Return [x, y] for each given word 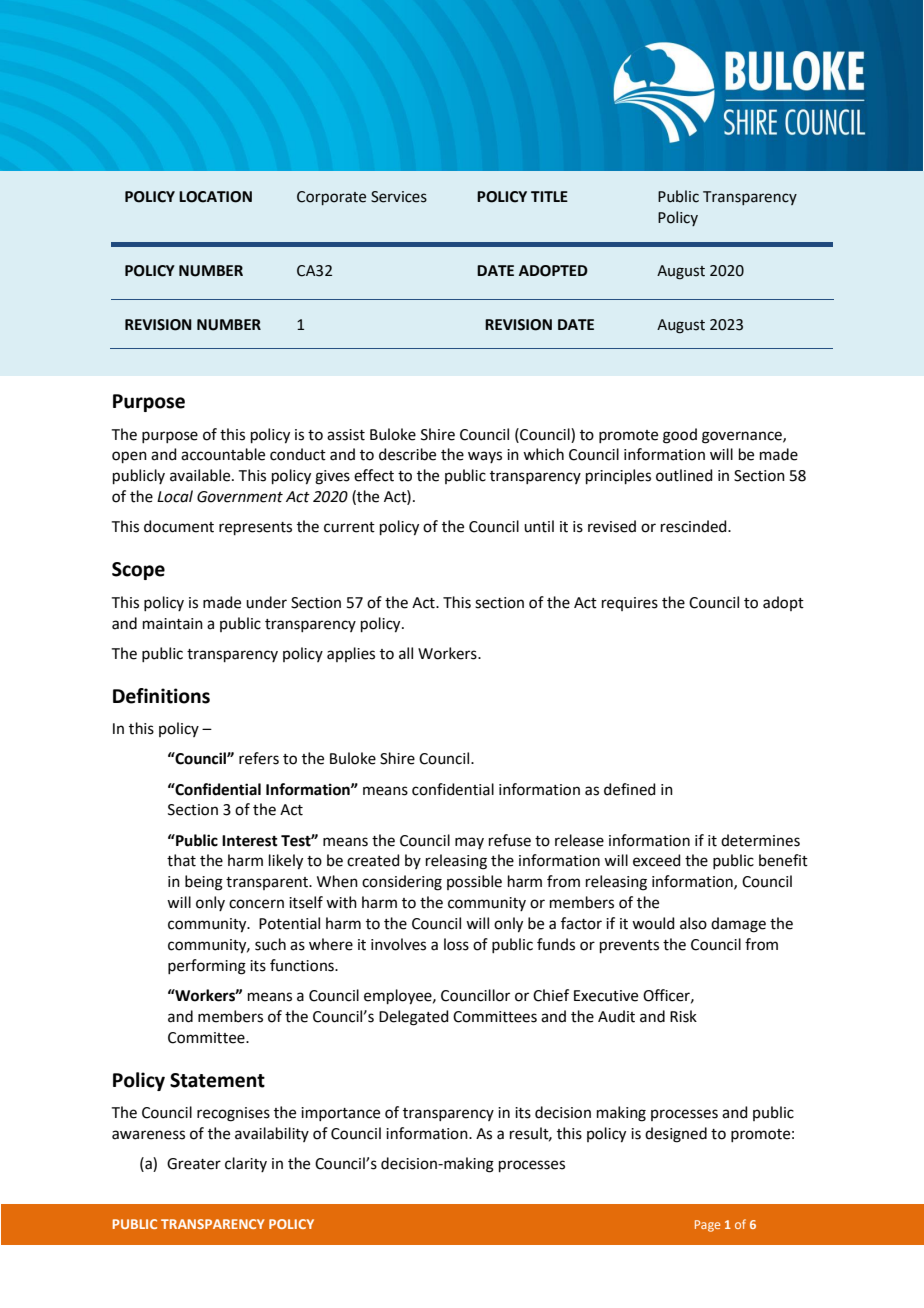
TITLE [549, 196]
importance [340, 1114]
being [204, 883]
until [539, 526]
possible [474, 882]
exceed [657, 860]
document [179, 526]
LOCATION [215, 197]
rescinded [695, 526]
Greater [194, 1164]
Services [399, 197]
